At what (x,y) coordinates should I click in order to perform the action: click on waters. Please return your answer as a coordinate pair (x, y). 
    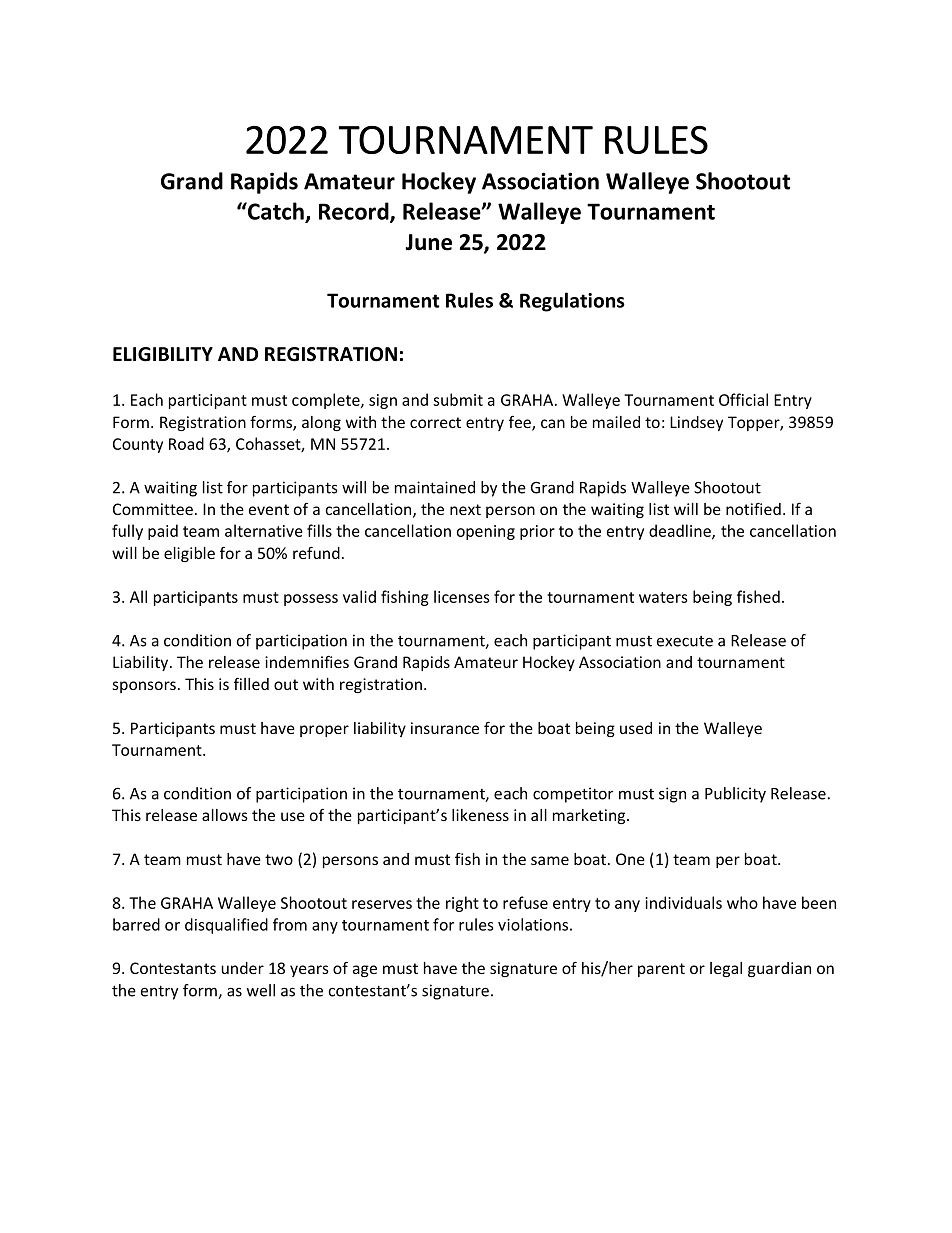
    Looking at the image, I should click on (663, 597).
